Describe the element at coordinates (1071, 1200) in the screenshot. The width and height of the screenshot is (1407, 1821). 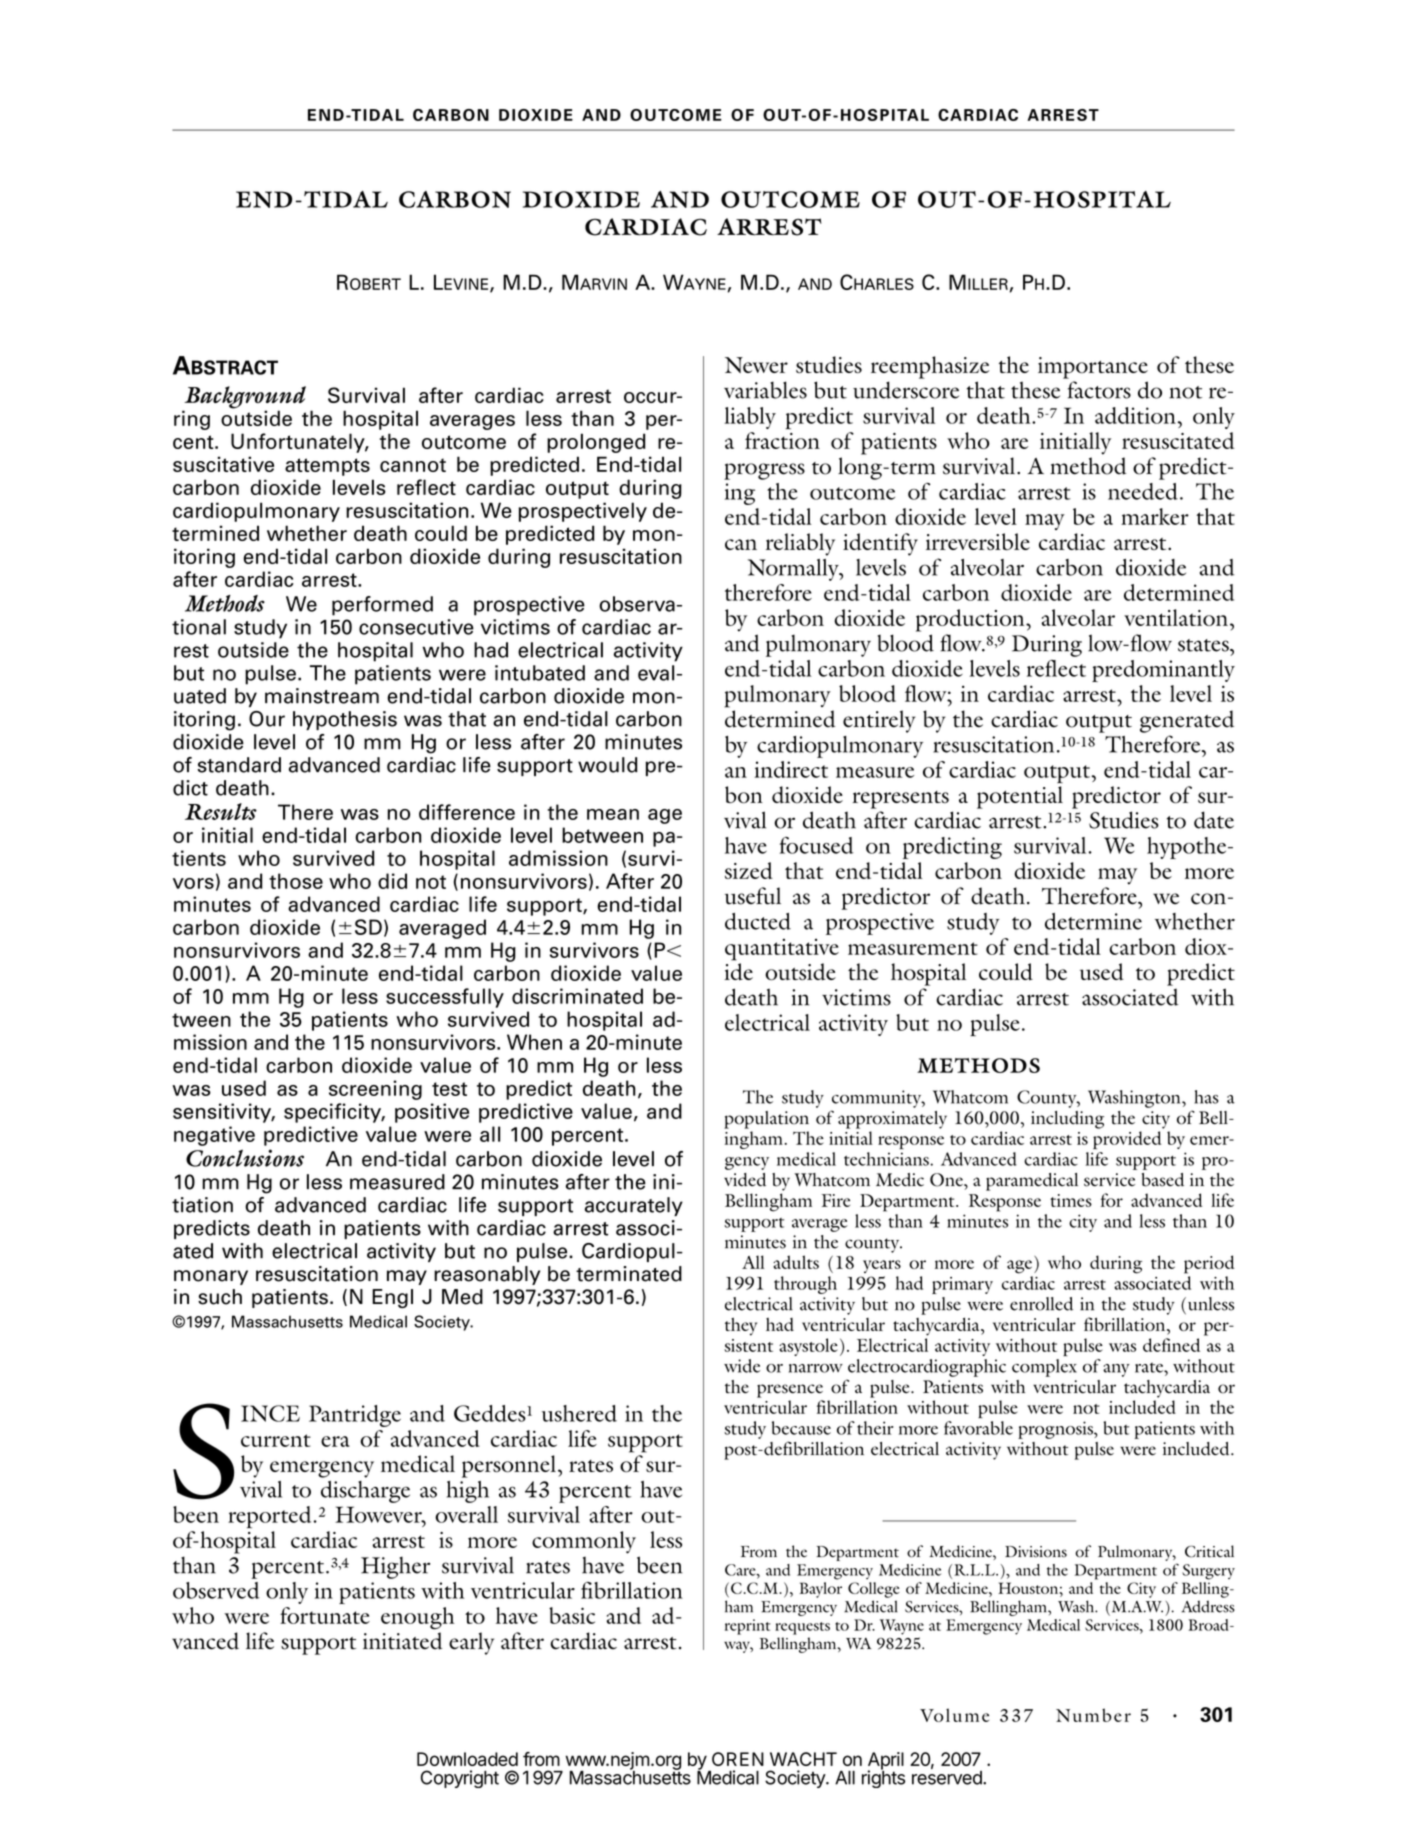
I see `times` at that location.
